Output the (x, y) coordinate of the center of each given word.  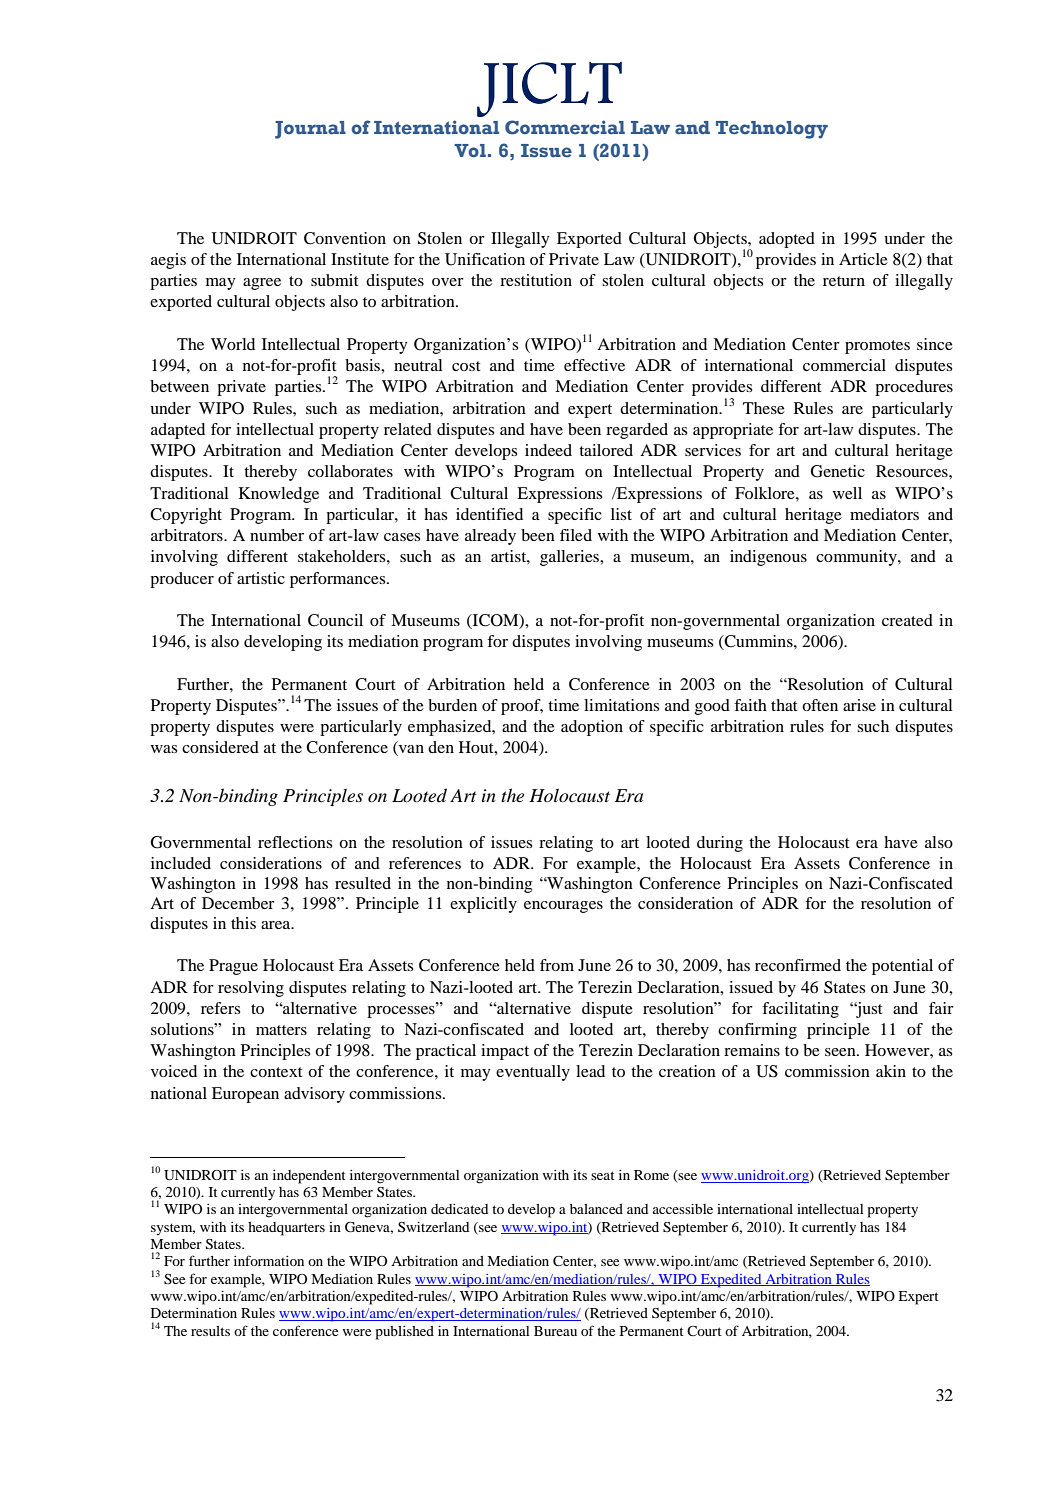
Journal (310, 130)
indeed (548, 450)
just (868, 1010)
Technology (772, 130)
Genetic (838, 471)
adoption (592, 728)
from (557, 965)
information (269, 1260)
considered (220, 747)
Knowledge (279, 495)
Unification (485, 259)
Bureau (555, 1331)
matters (281, 1030)
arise (859, 705)
